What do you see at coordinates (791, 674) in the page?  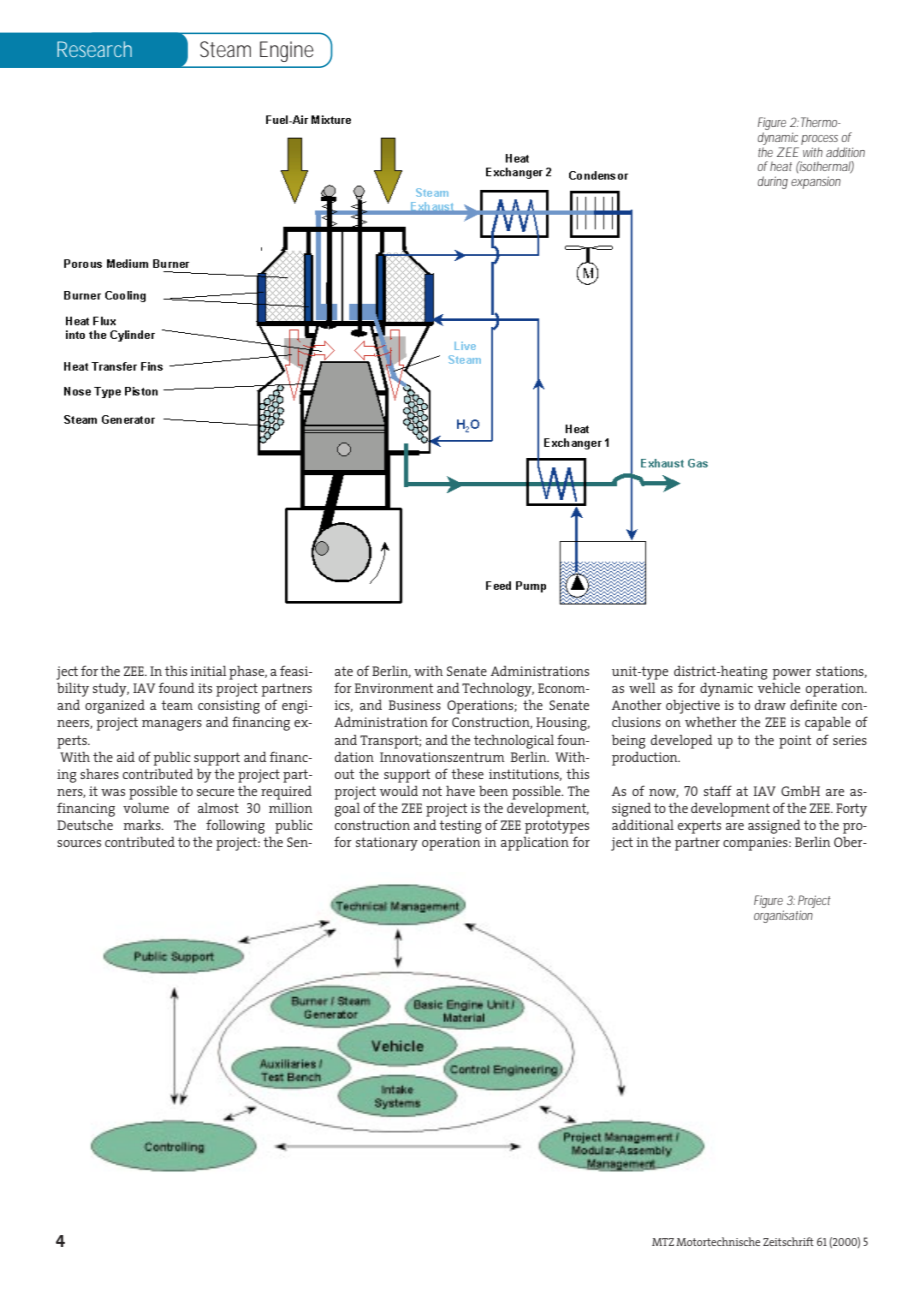 I see `power` at bounding box center [791, 674].
